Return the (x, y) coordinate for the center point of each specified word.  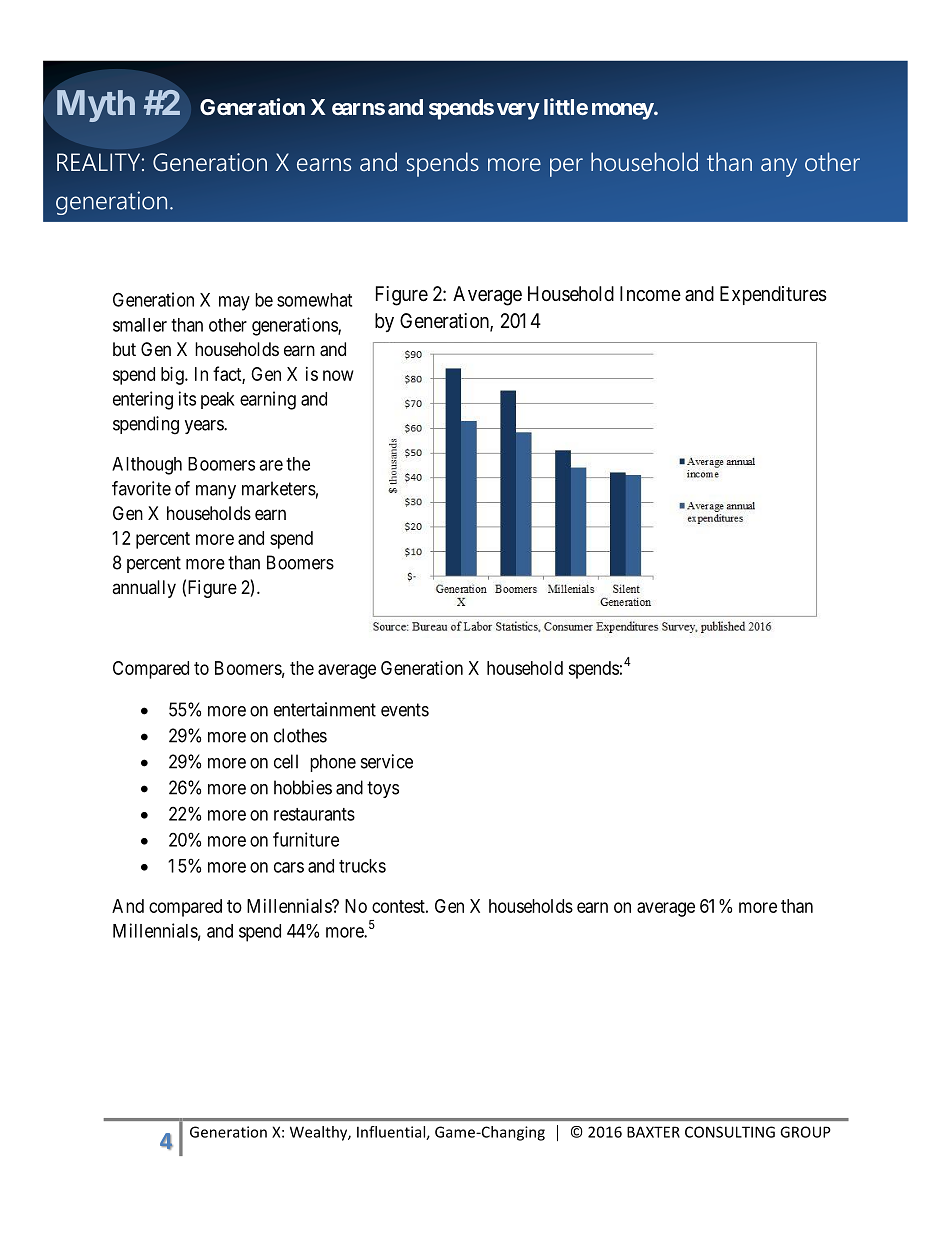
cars (289, 867)
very (518, 111)
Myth (96, 106)
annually (144, 589)
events (405, 710)
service (387, 761)
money (623, 111)
